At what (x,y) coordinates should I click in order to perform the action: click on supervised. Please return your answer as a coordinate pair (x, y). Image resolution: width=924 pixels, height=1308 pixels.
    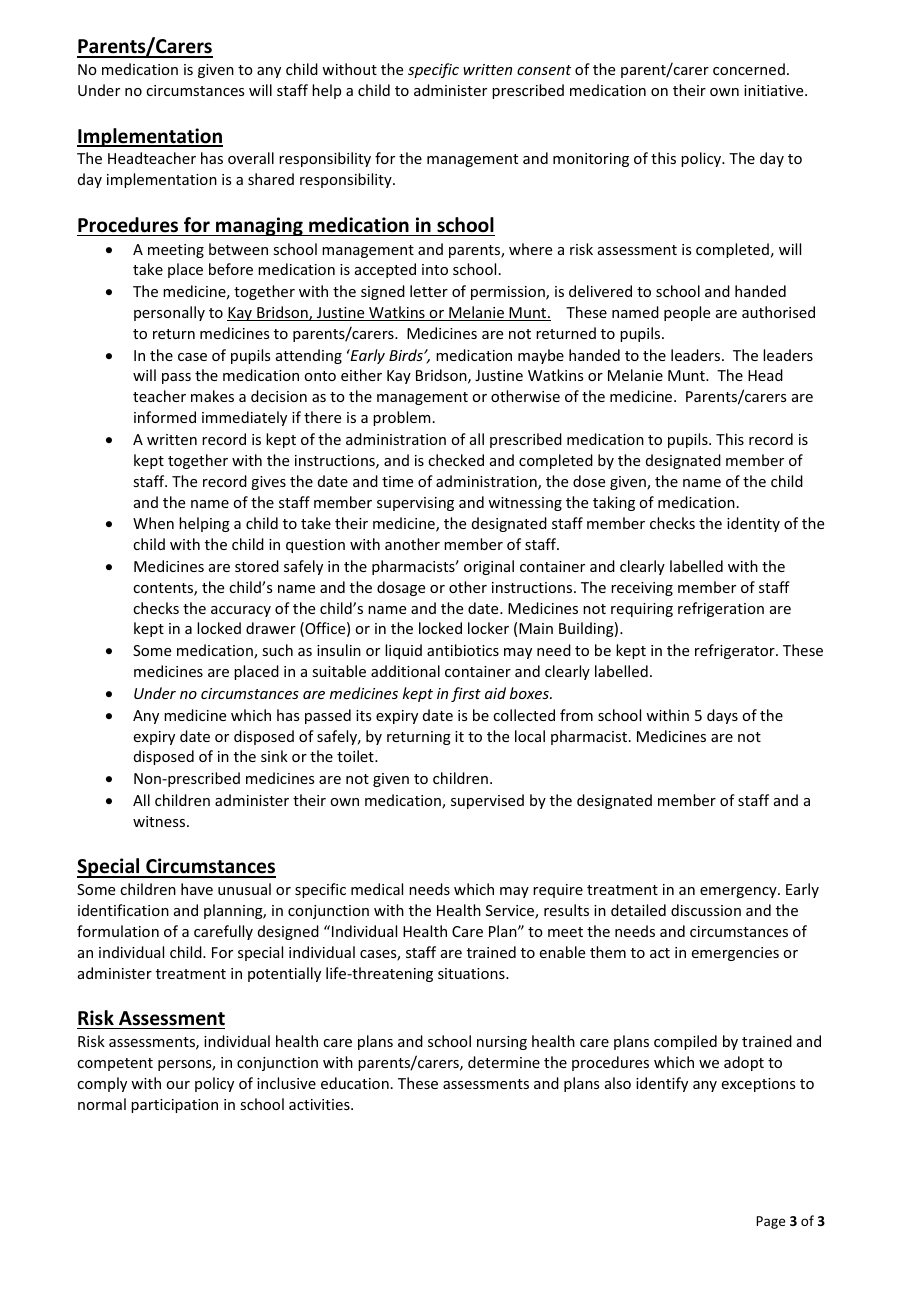
    Looking at the image, I should click on (487, 801).
